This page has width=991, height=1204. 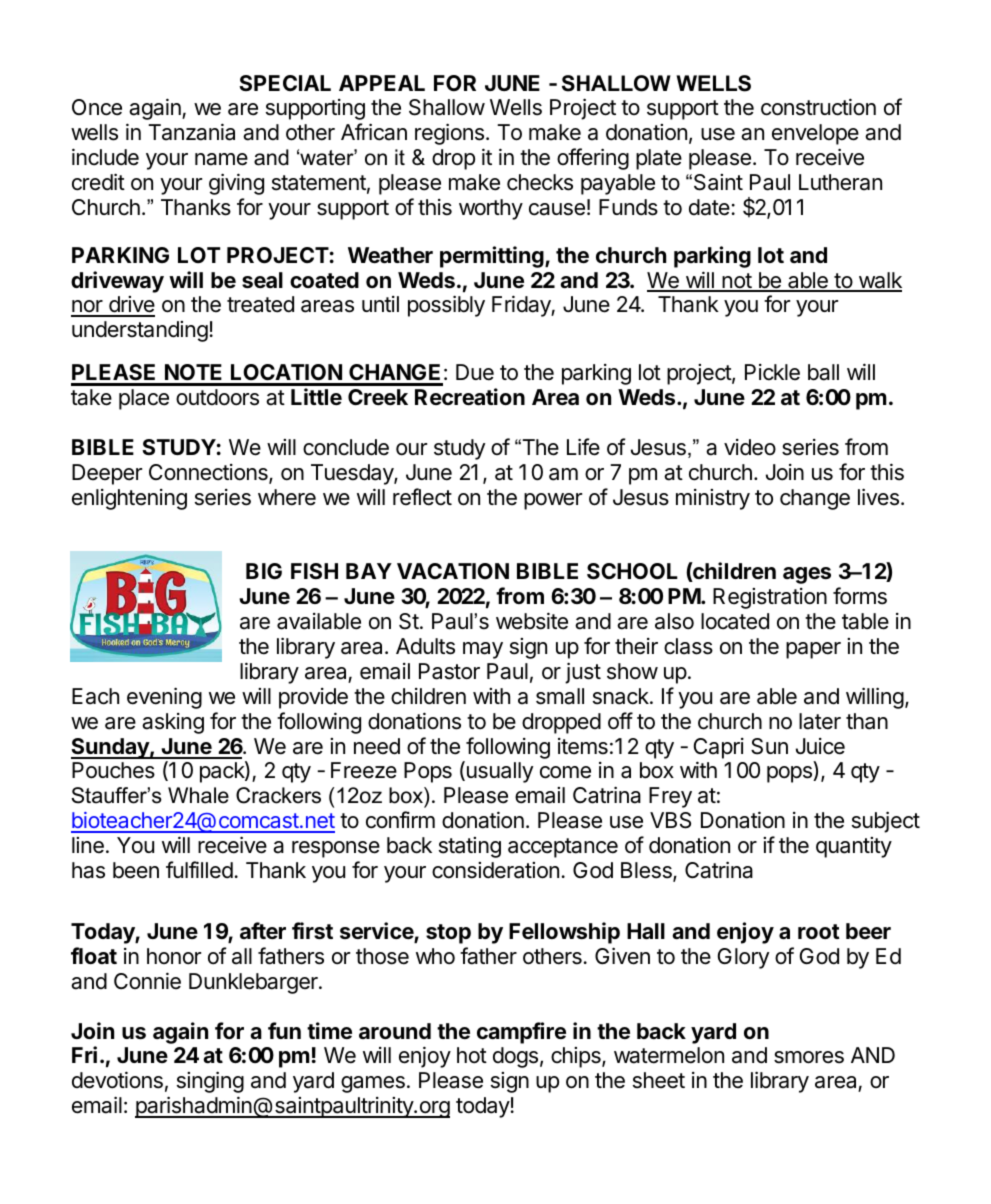 I want to click on come, so click(x=565, y=772).
